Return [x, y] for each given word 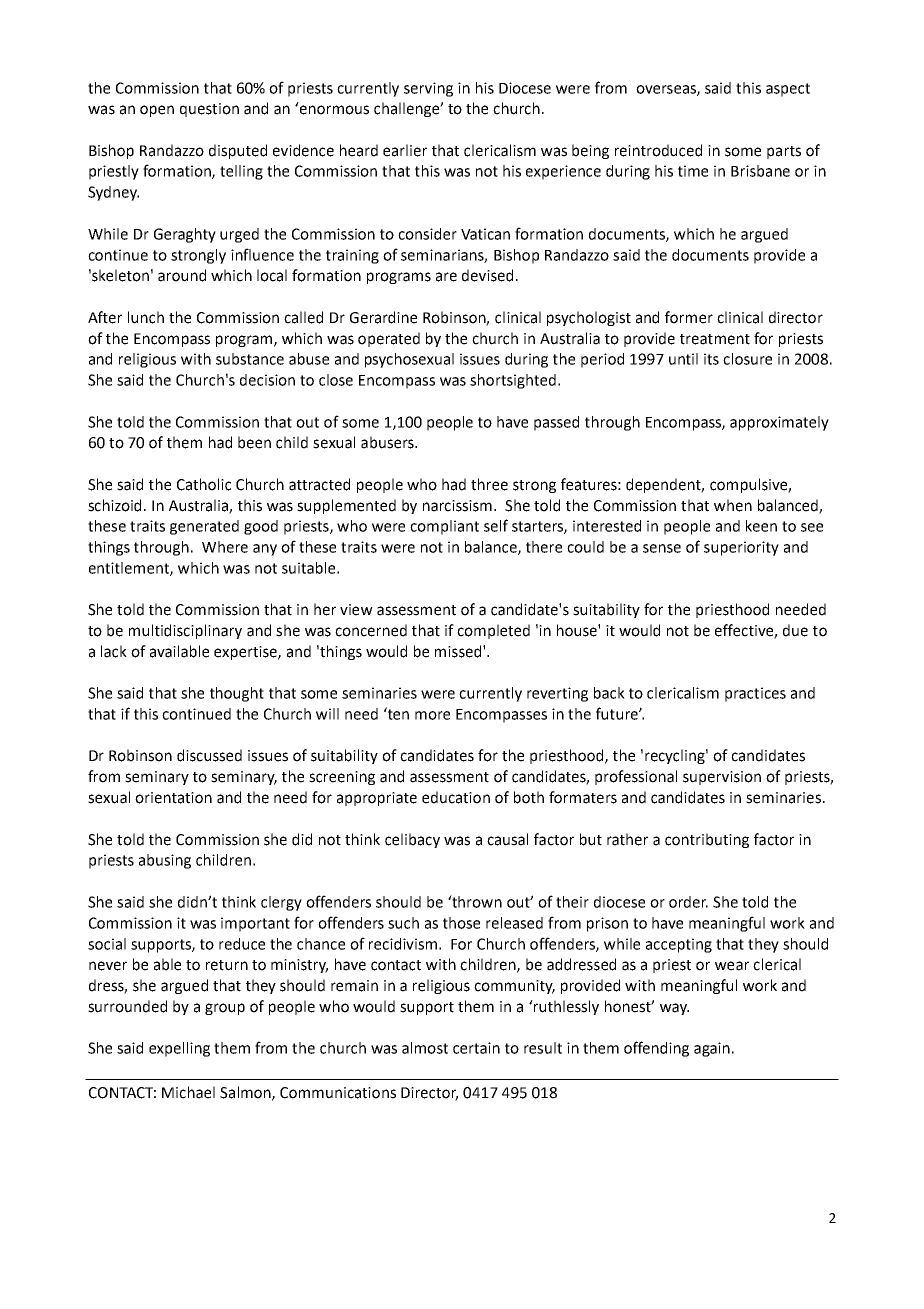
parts [784, 152]
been [254, 442]
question [209, 110]
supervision [722, 778]
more [432, 715]
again [712, 1049]
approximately [779, 423]
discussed [209, 755]
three [489, 484]
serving [428, 89]
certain [476, 1048]
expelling [179, 1049]
